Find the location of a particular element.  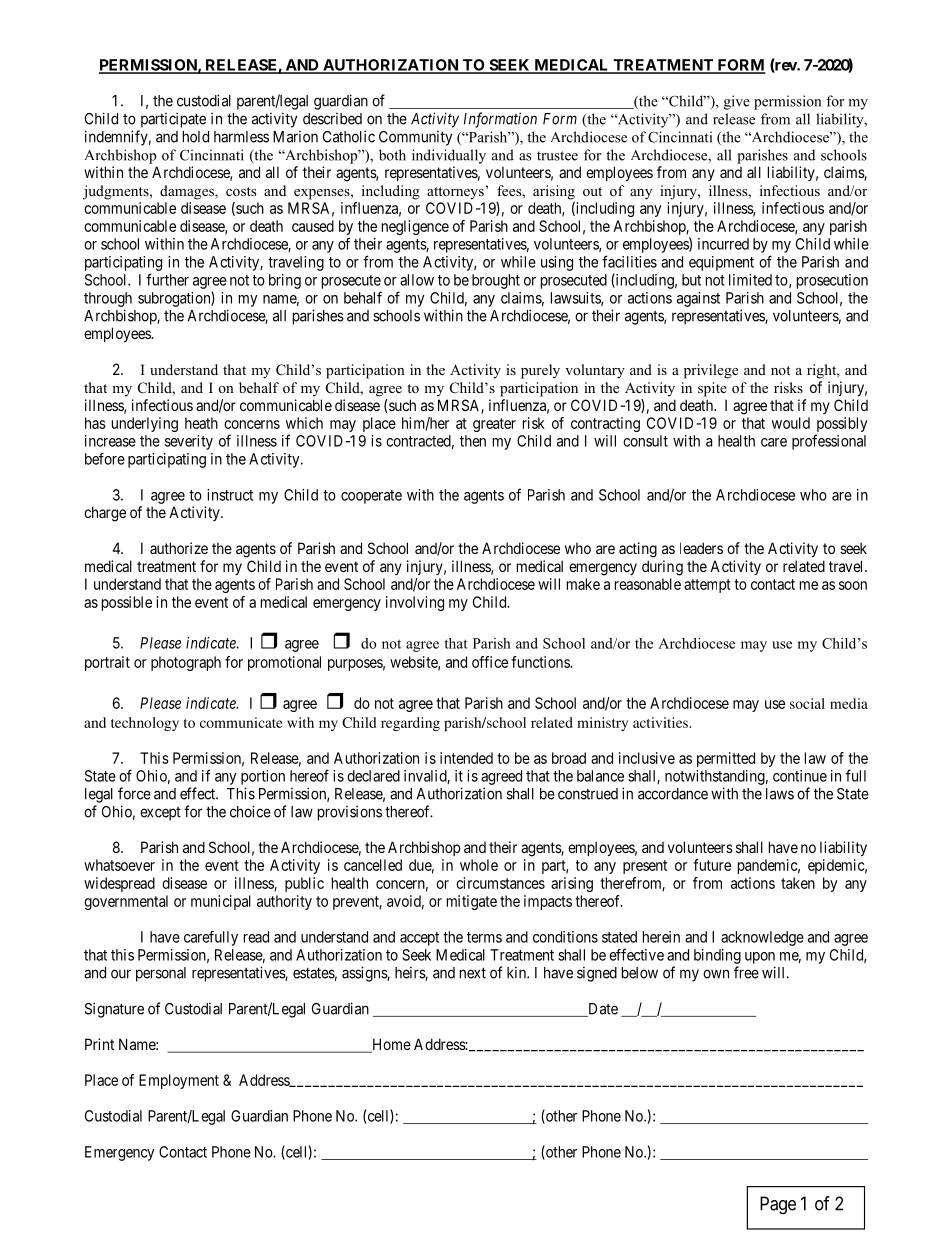

authorize is located at coordinates (179, 548).
